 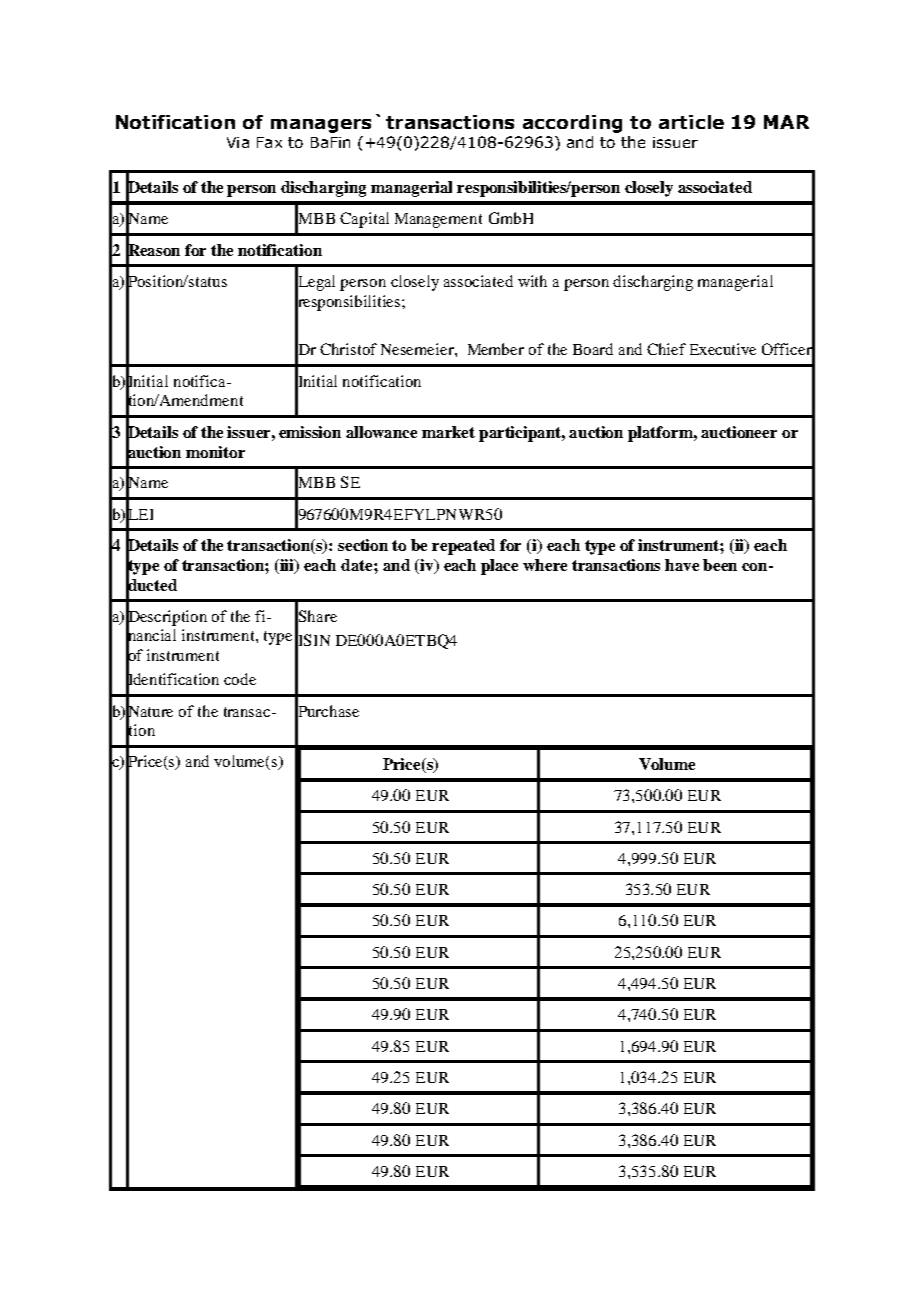 I want to click on Fax, so click(x=269, y=142).
